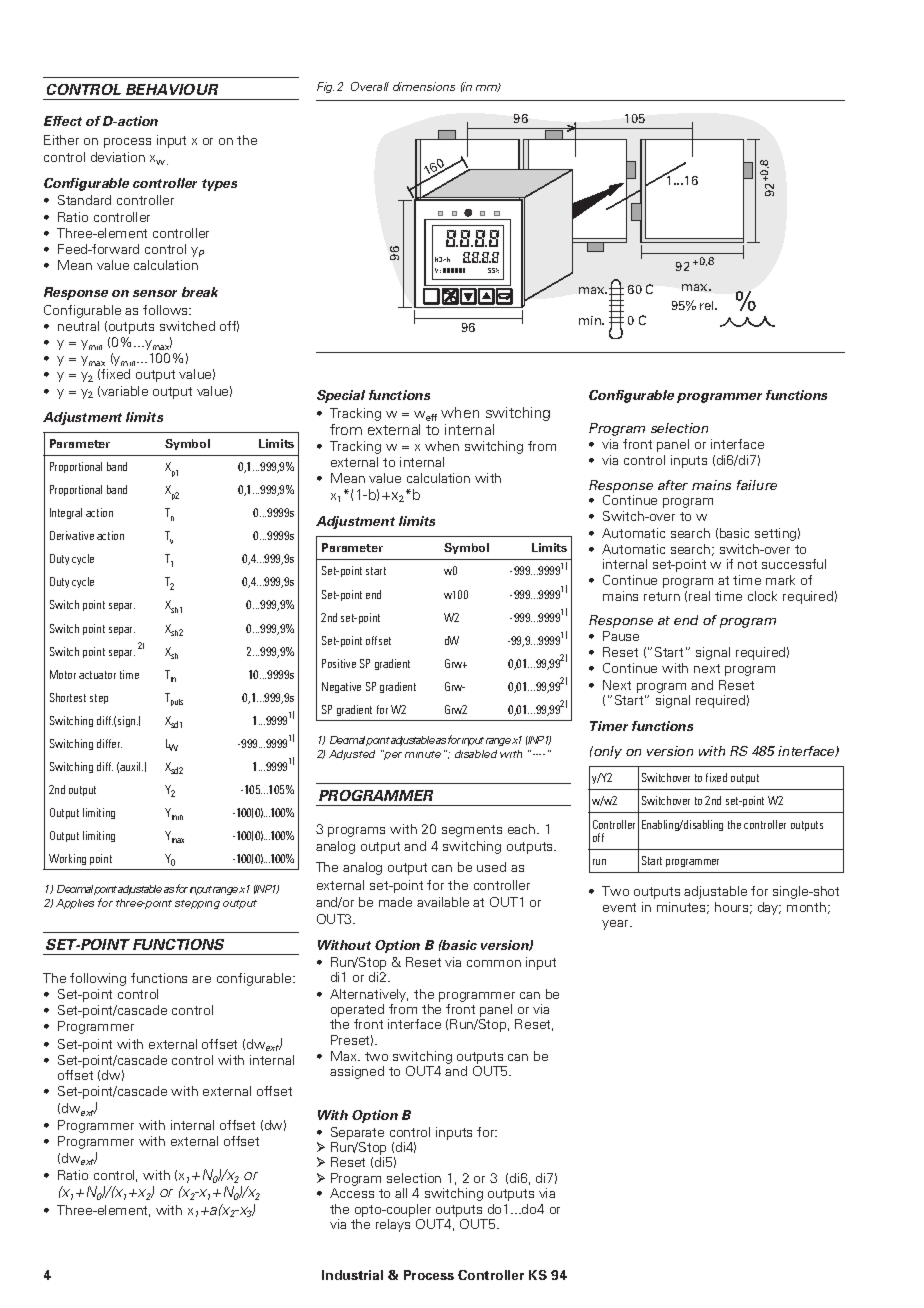  I want to click on relays, so click(393, 1225).
